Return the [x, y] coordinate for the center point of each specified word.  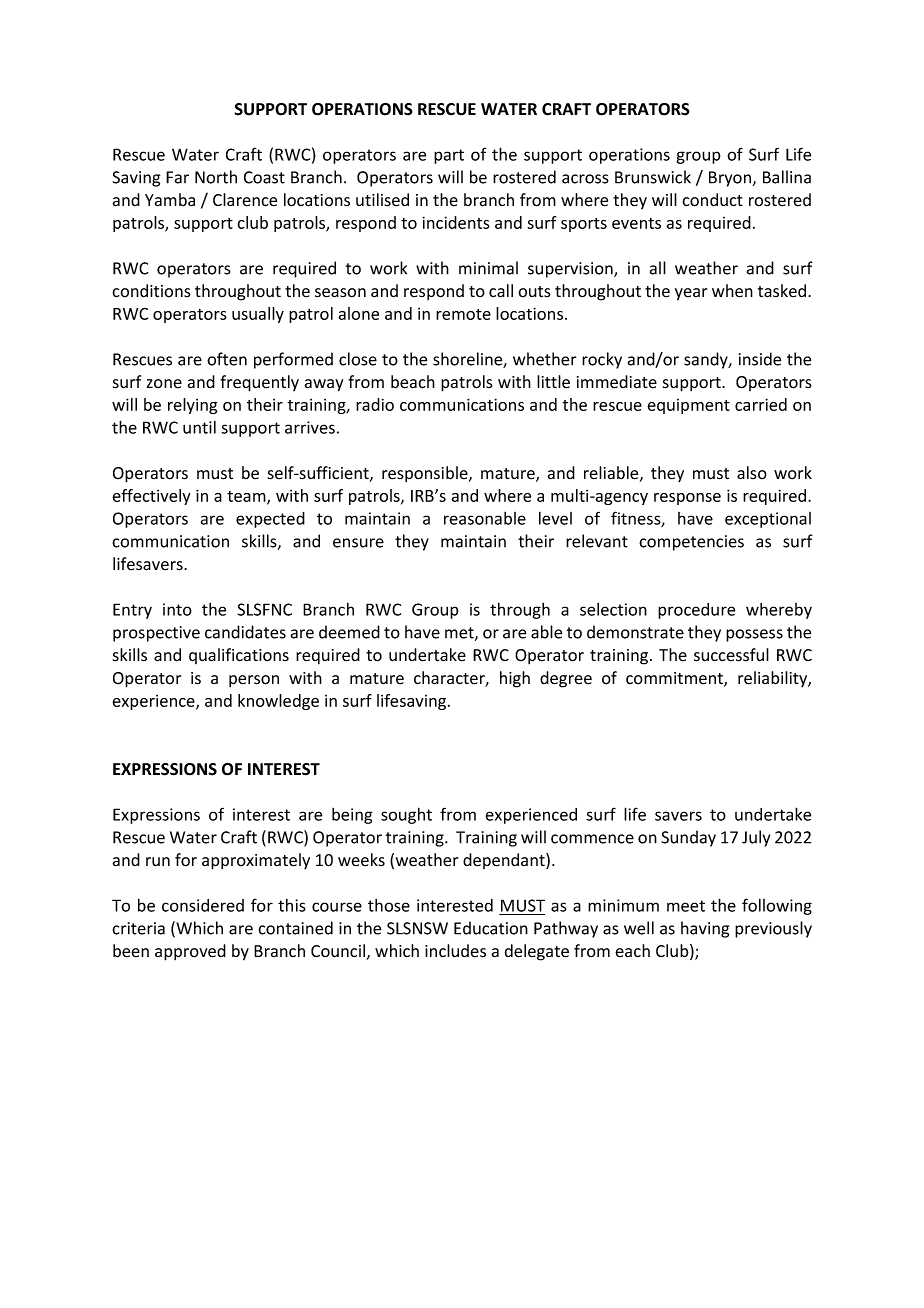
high [515, 679]
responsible [426, 474]
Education [491, 928]
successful [731, 655]
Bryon [730, 179]
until [199, 427]
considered [203, 905]
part [449, 156]
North [216, 177]
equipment [688, 406]
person [254, 681]
